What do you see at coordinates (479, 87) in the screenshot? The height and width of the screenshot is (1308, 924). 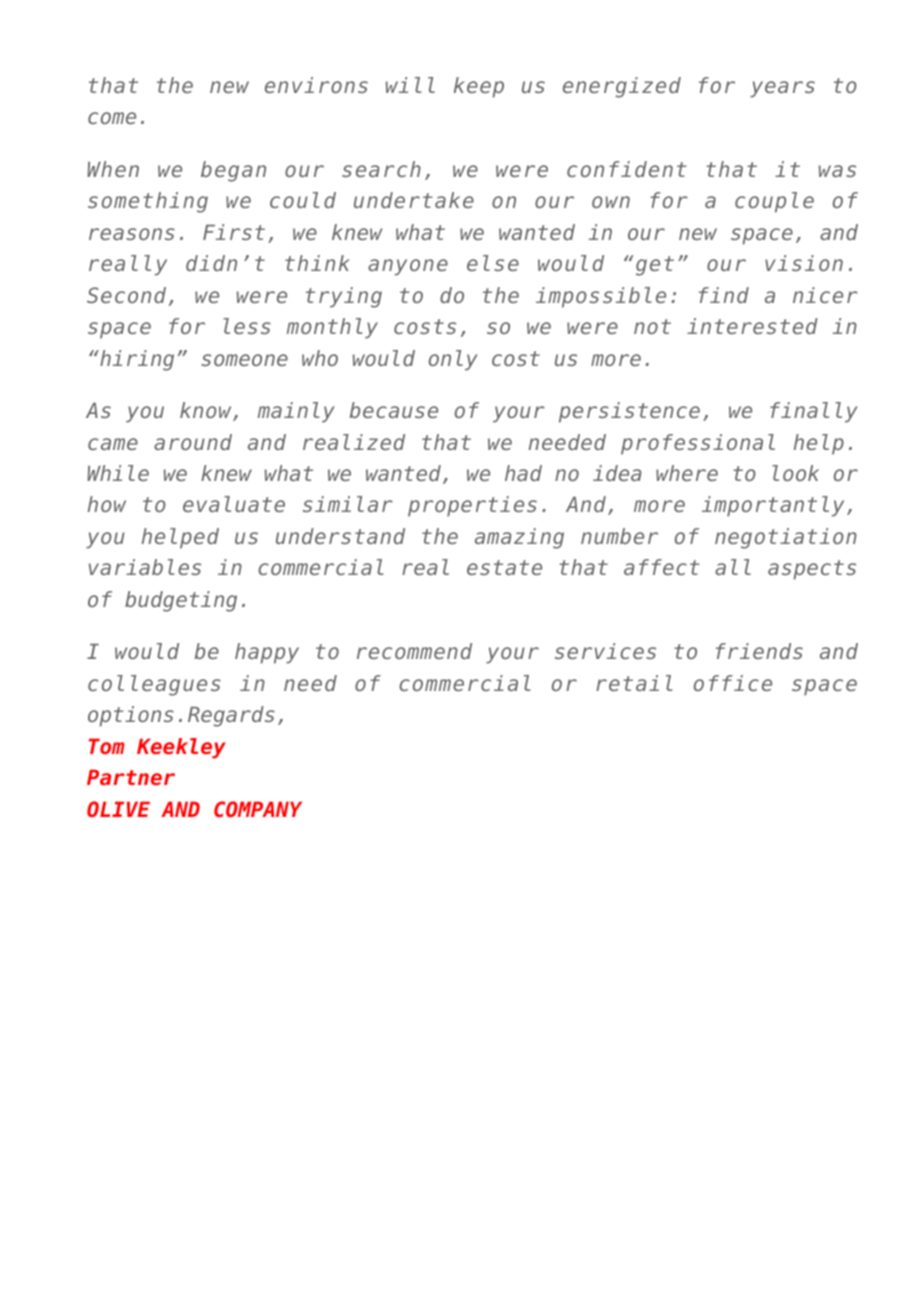 I see `keep` at bounding box center [479, 87].
